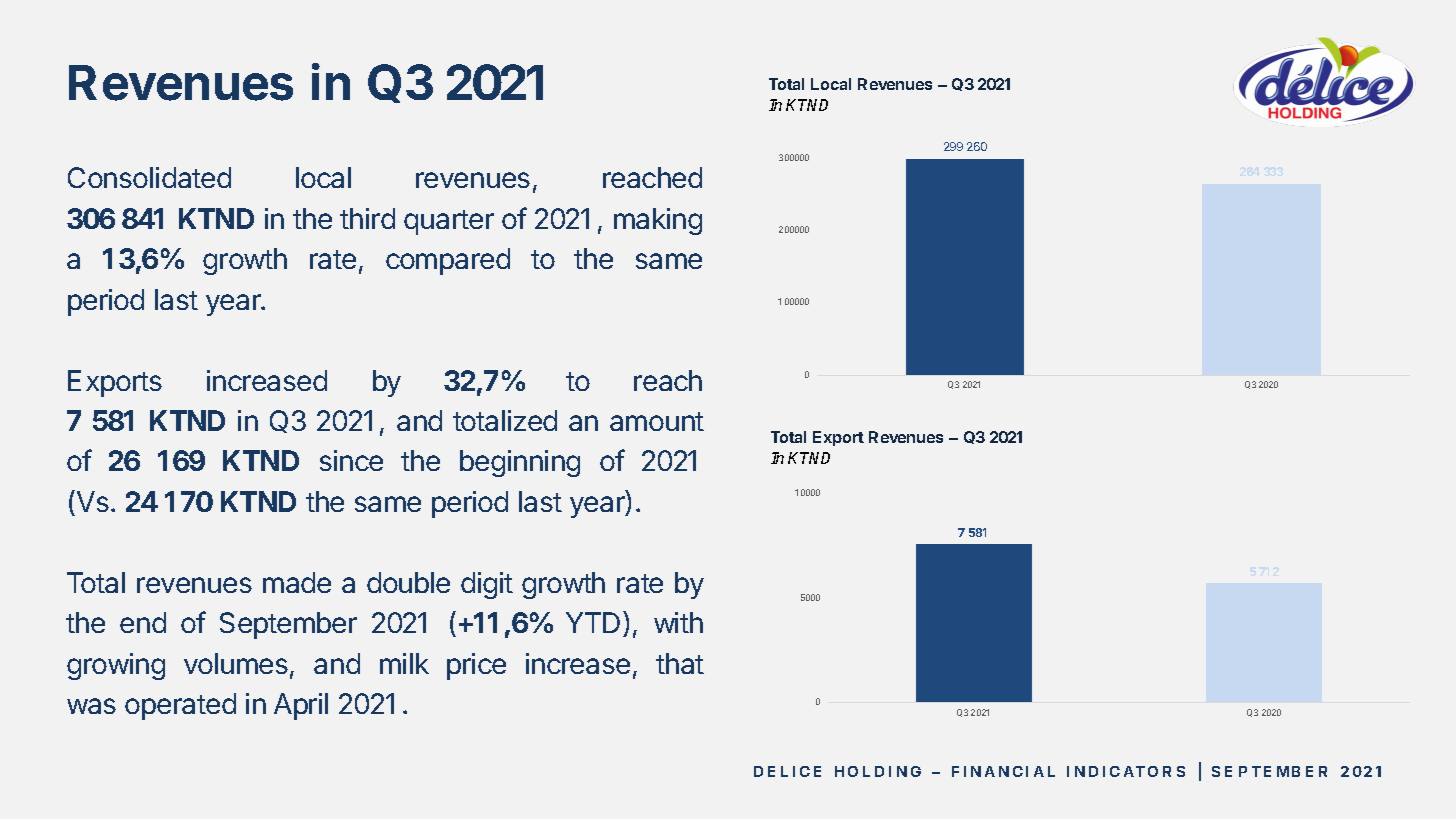 This screenshot has width=1456, height=819. Describe the element at coordinates (367, 218) in the screenshot. I see `third` at that location.
